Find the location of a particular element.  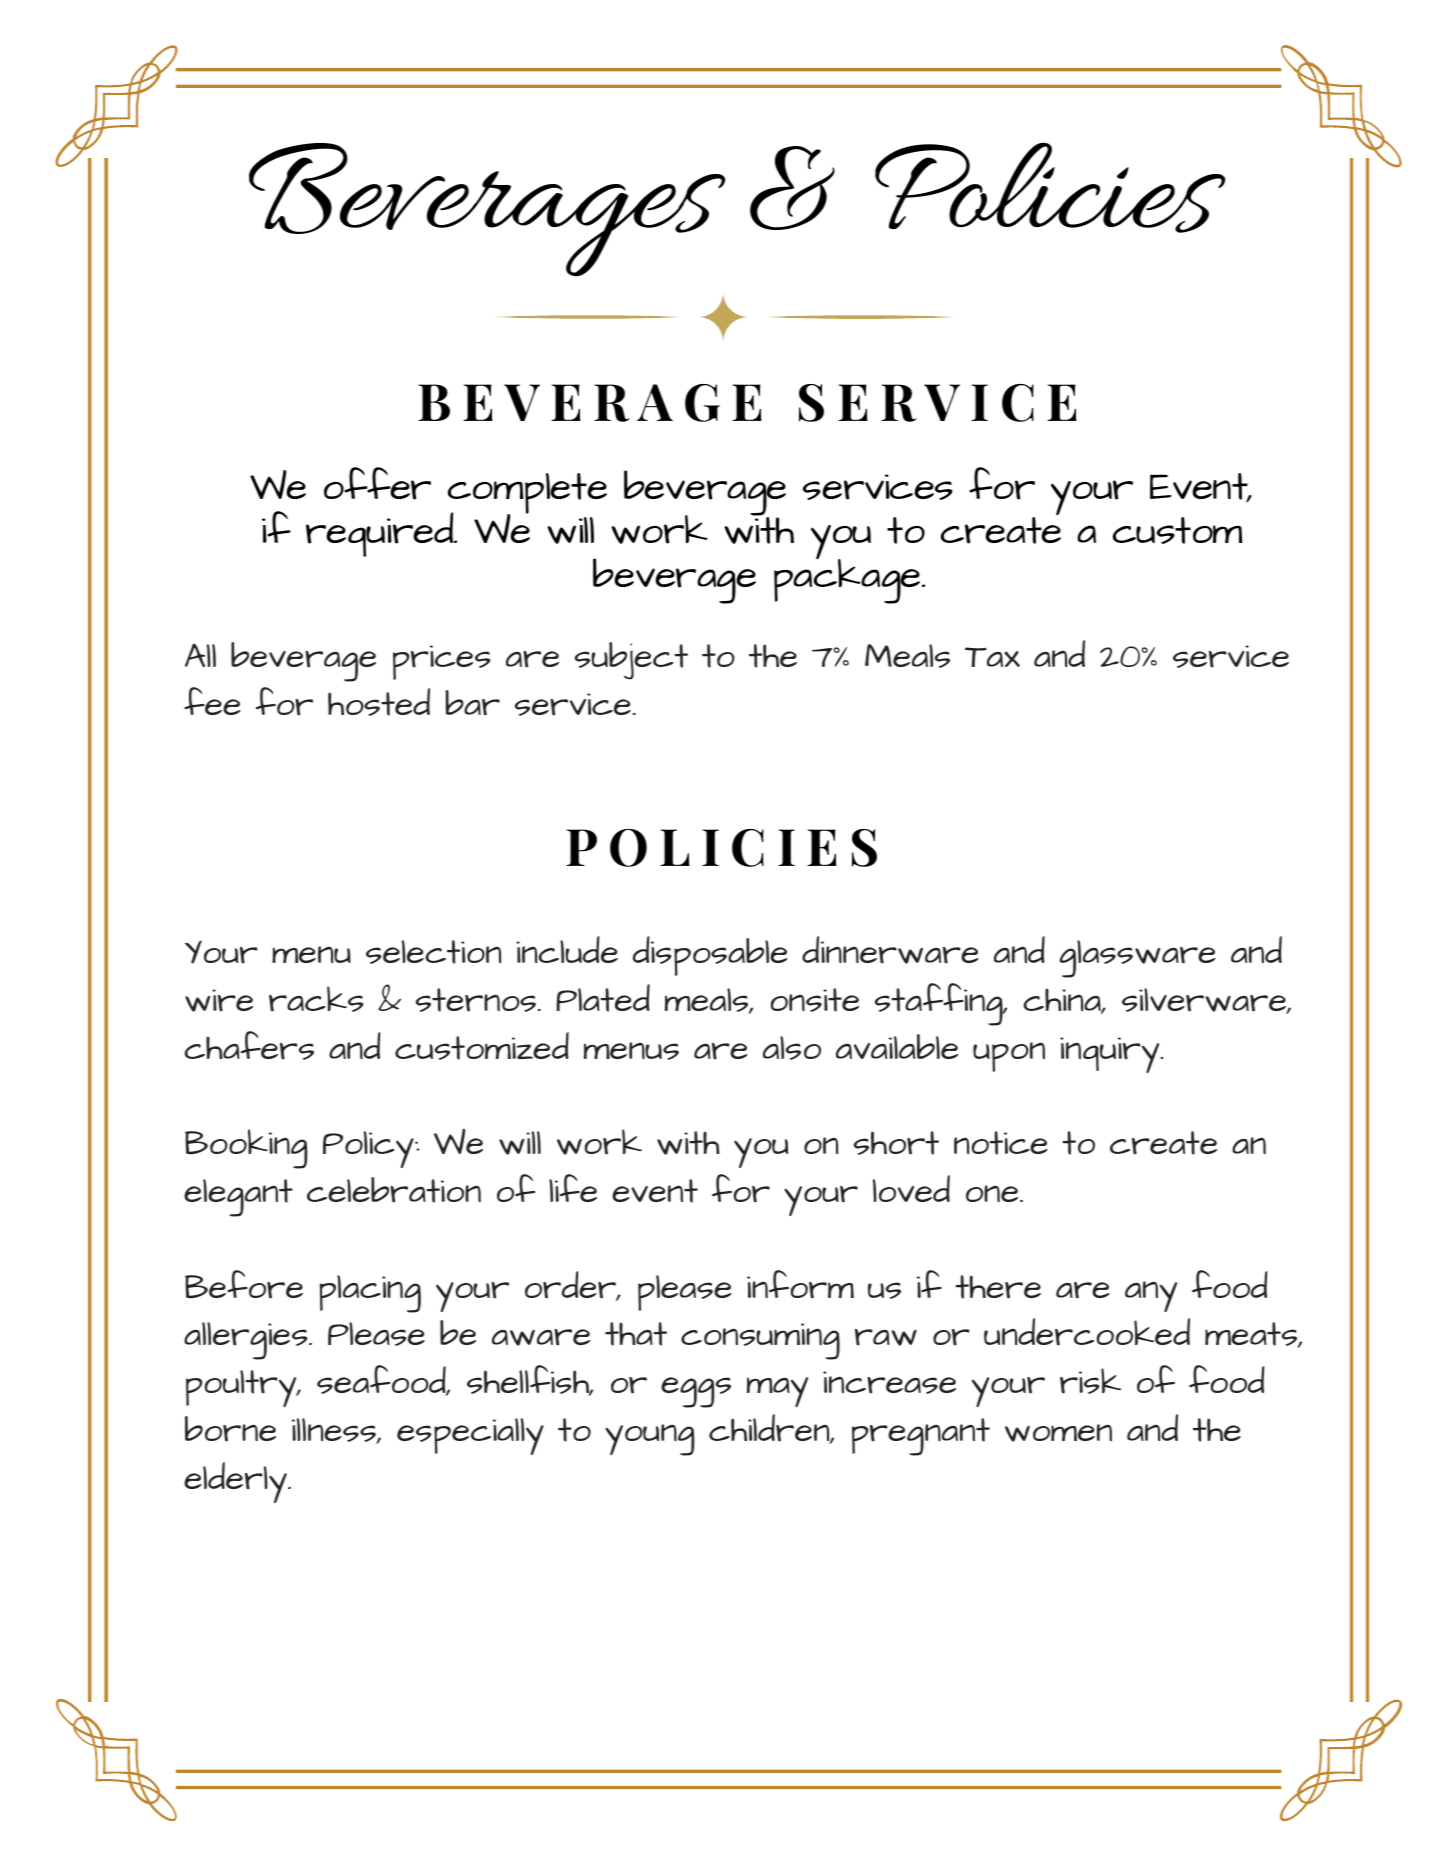

china is located at coordinates (1063, 1001).
